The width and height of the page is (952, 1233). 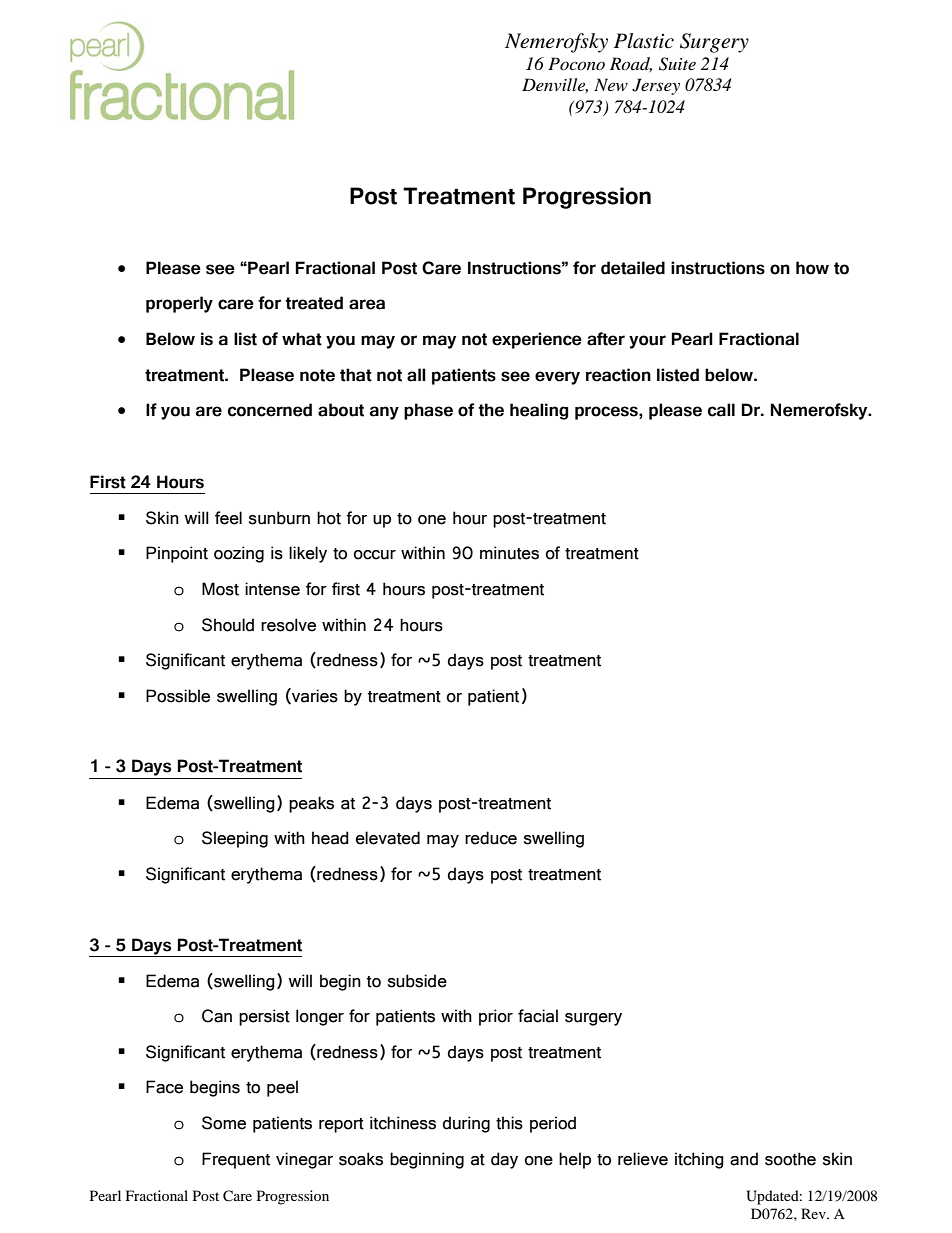 What do you see at coordinates (466, 1124) in the page?
I see `during` at bounding box center [466, 1124].
